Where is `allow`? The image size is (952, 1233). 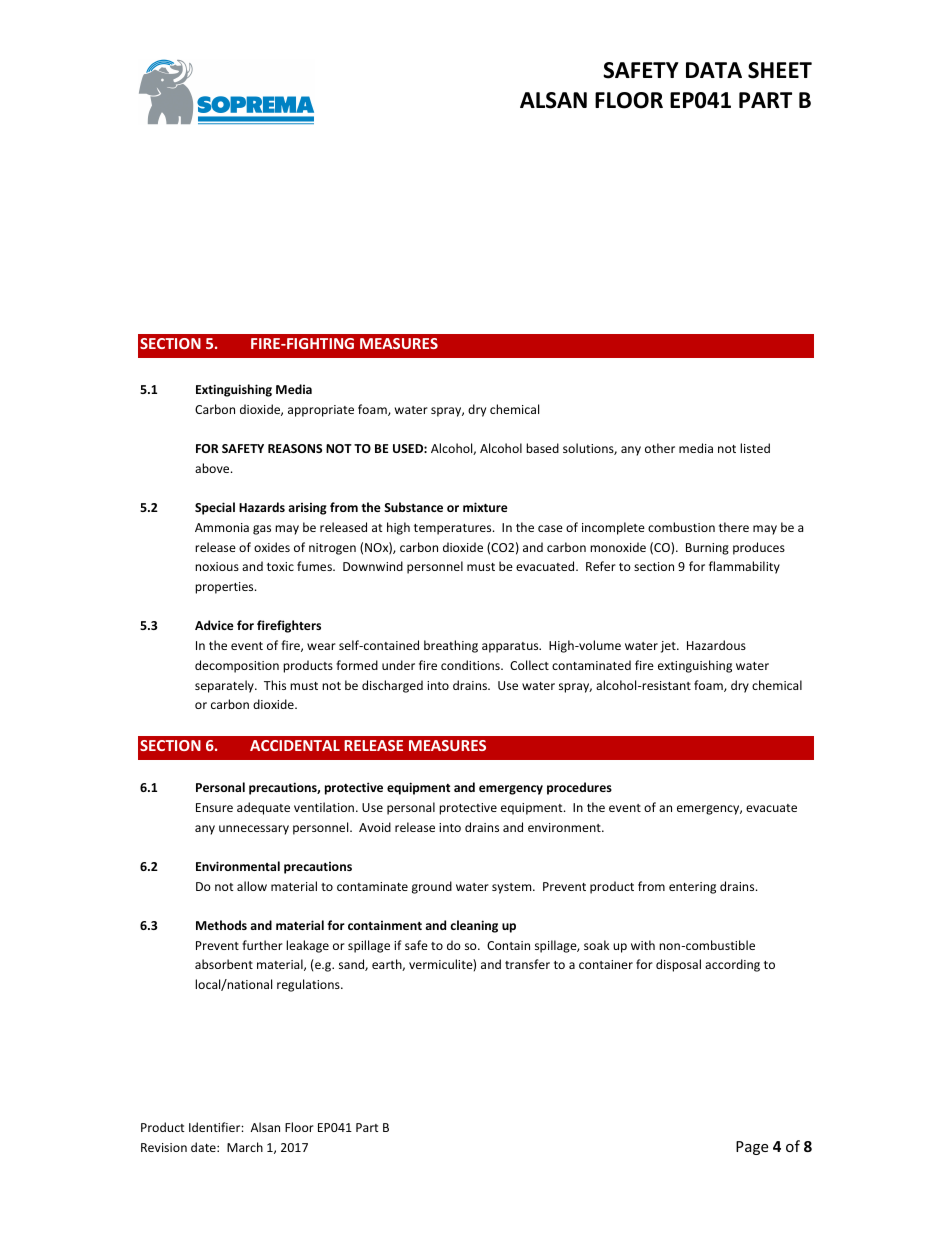 allow is located at coordinates (252, 886).
